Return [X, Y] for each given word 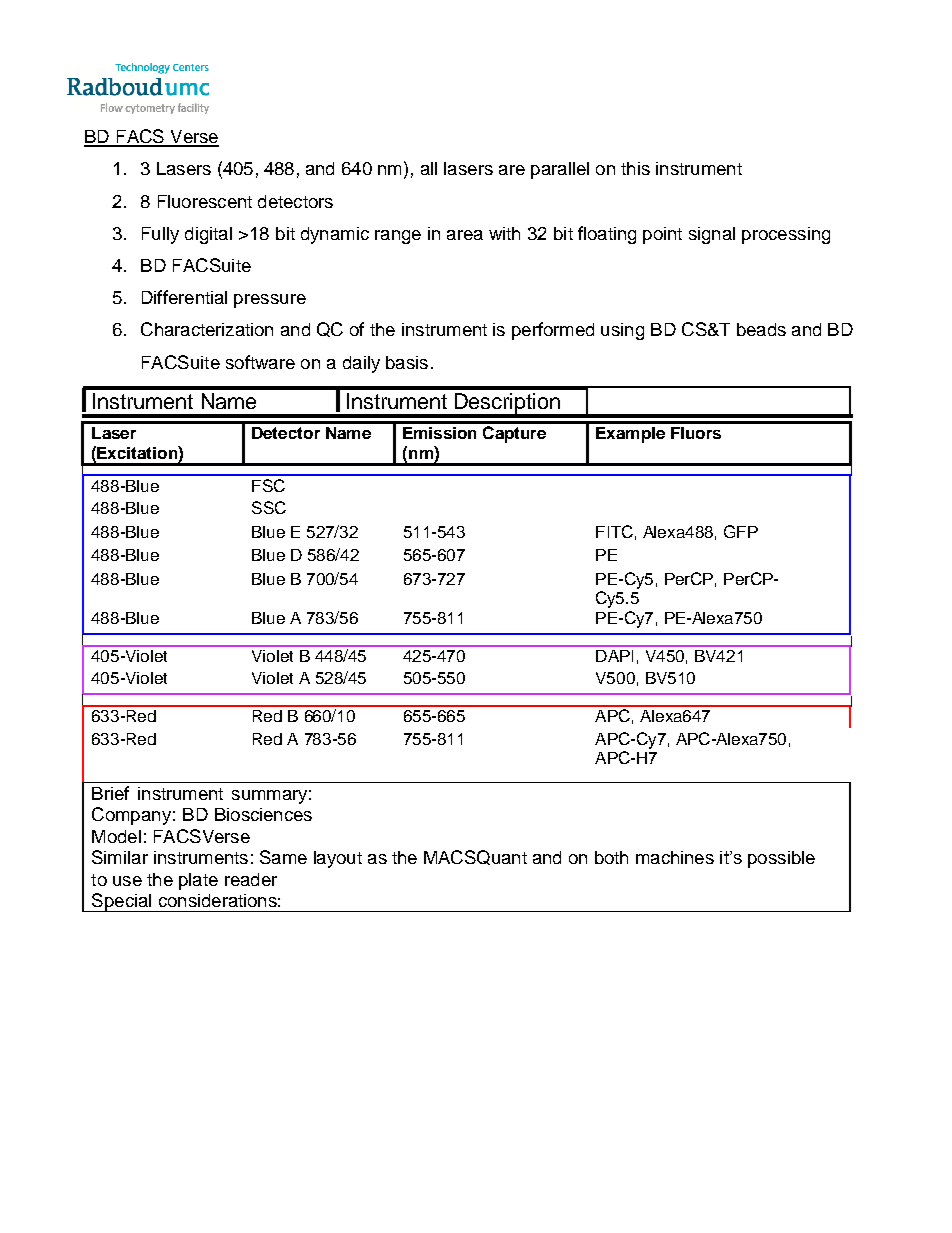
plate [198, 881]
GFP [741, 531]
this [635, 168]
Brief [110, 793]
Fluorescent [205, 201]
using [622, 331]
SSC [269, 507]
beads [761, 329]
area [465, 235]
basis [407, 362]
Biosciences [263, 814]
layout [338, 859]
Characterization [207, 329]
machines [675, 857]
